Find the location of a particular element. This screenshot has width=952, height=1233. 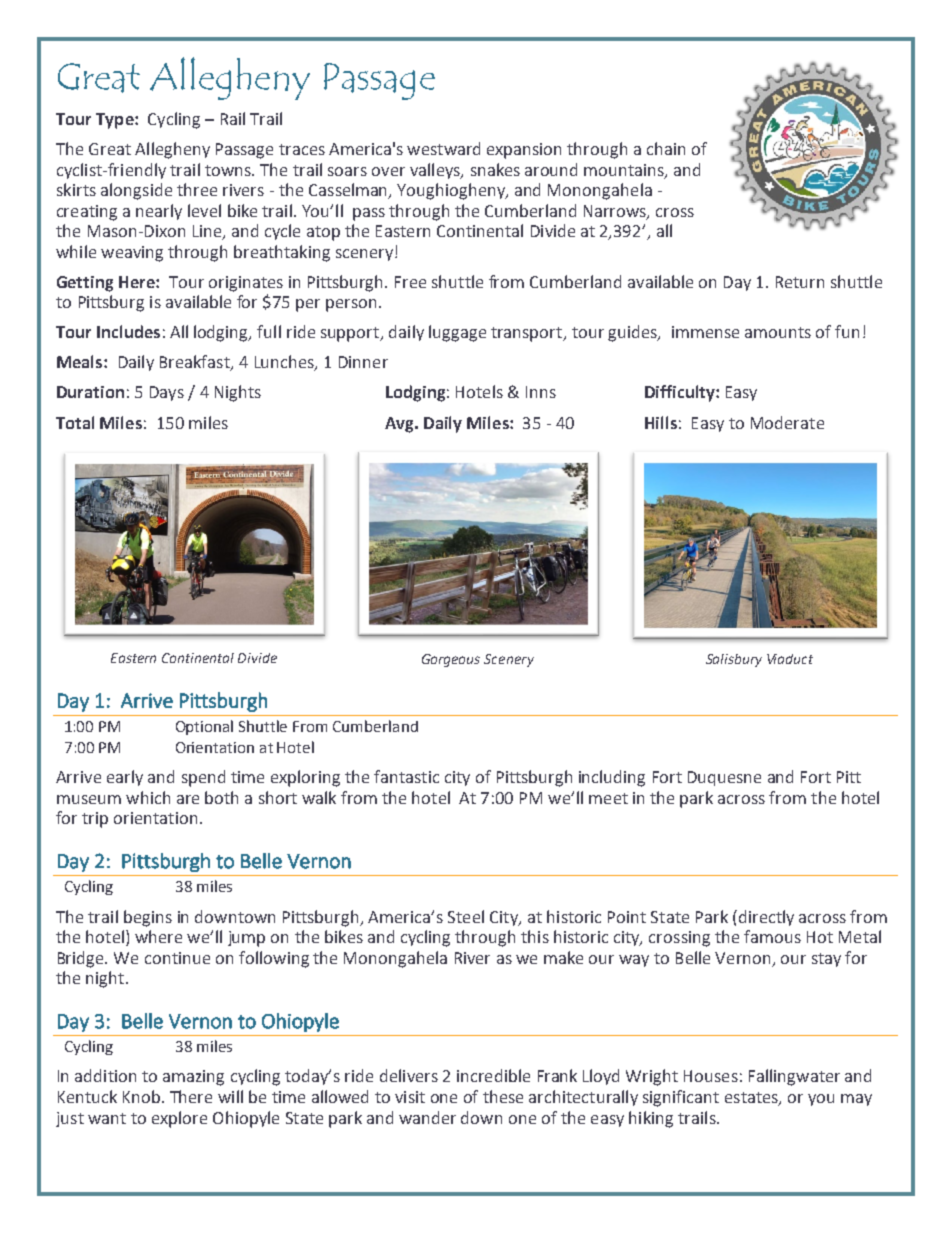

Type is located at coordinates (116, 121).
